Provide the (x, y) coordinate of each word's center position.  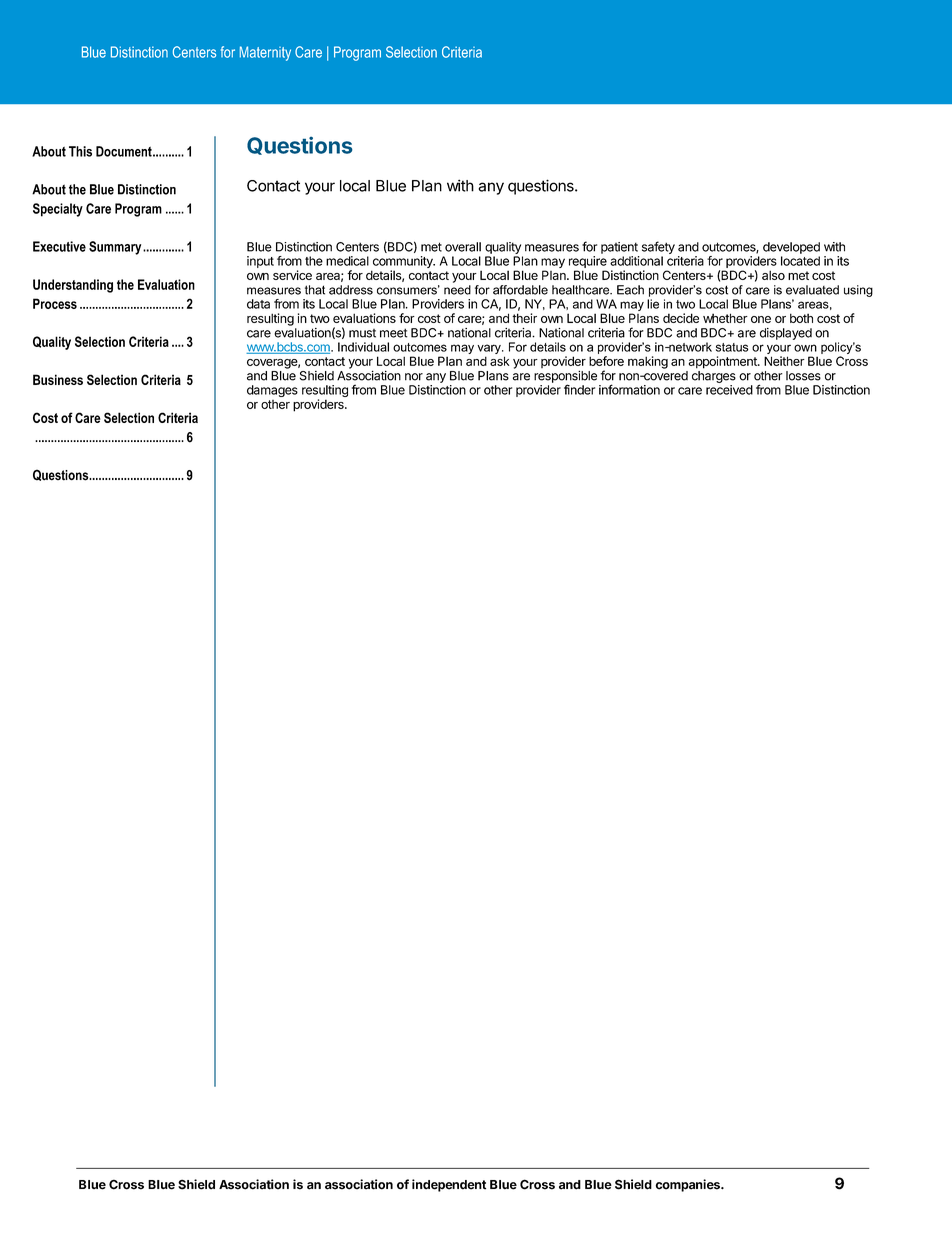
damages (272, 391)
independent (449, 1185)
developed (791, 248)
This (80, 151)
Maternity (265, 53)
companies (689, 1185)
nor (414, 377)
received (729, 390)
